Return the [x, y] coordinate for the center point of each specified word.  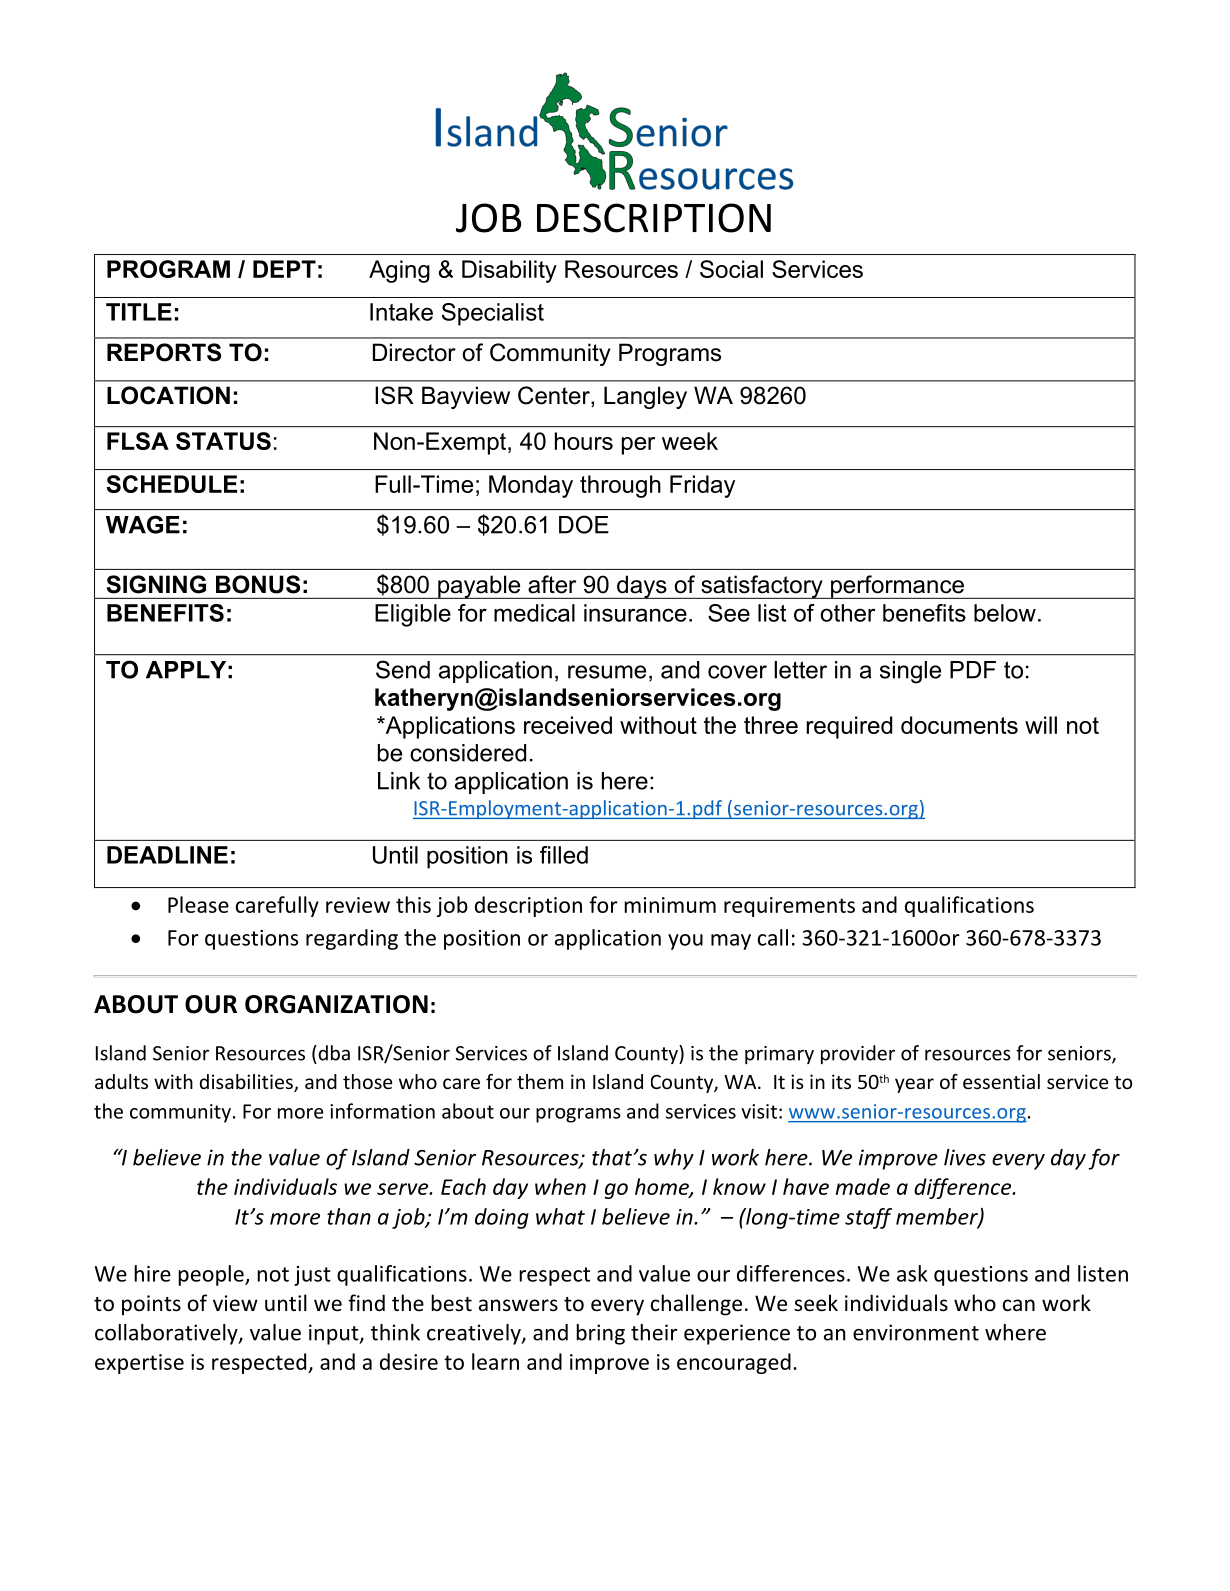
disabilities [247, 1083]
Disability [509, 271]
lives [965, 1157]
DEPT [284, 269]
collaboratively [167, 1334]
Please [198, 904]
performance [897, 587]
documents [959, 725]
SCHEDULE [171, 484]
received [568, 725]
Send [403, 669]
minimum [670, 905]
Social [731, 269]
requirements [789, 907]
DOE [584, 524]
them [540, 1081]
